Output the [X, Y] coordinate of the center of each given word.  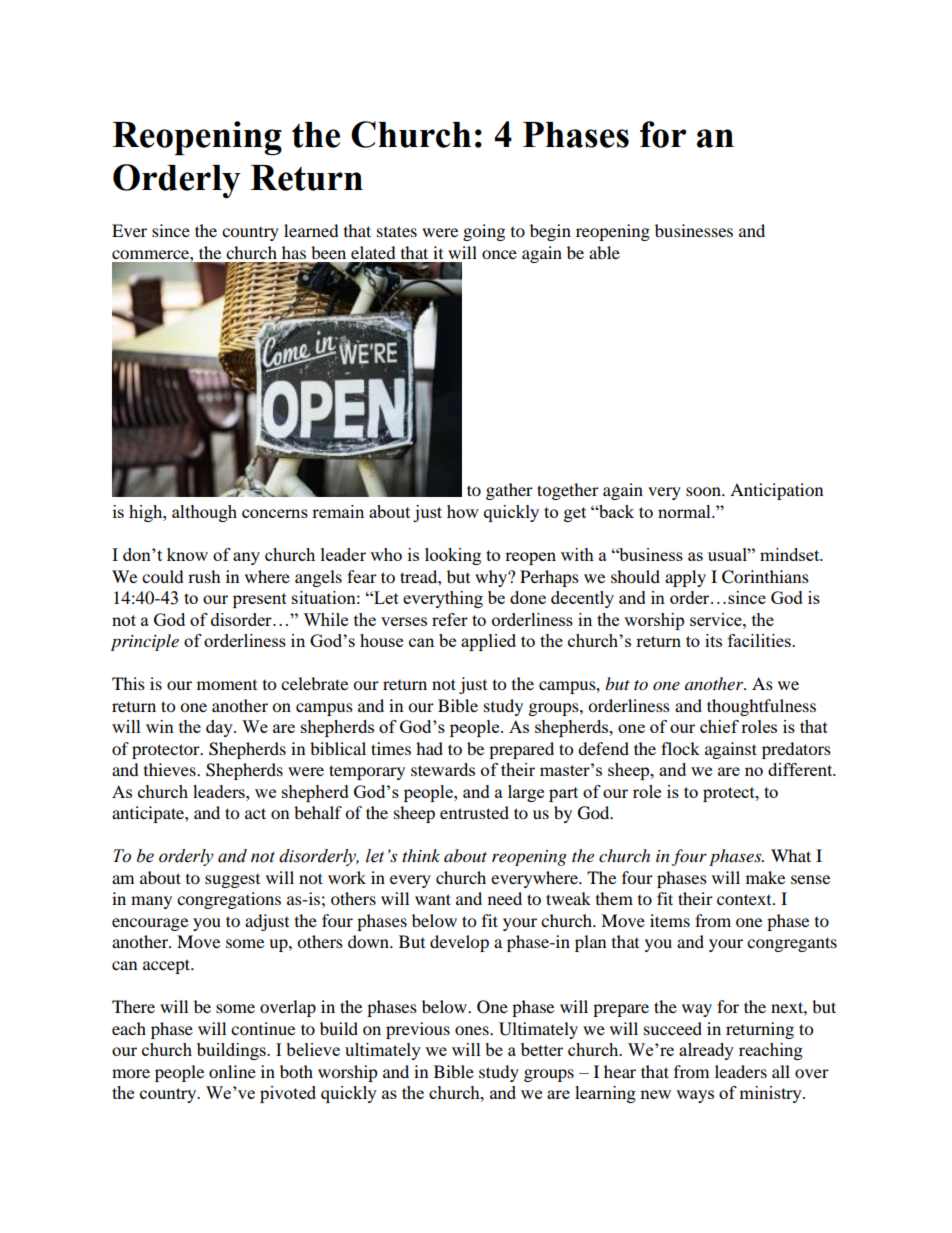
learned [311, 230]
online [232, 1071]
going [484, 232]
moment [227, 685]
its [713, 640]
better [542, 1049]
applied [488, 642]
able [604, 252]
